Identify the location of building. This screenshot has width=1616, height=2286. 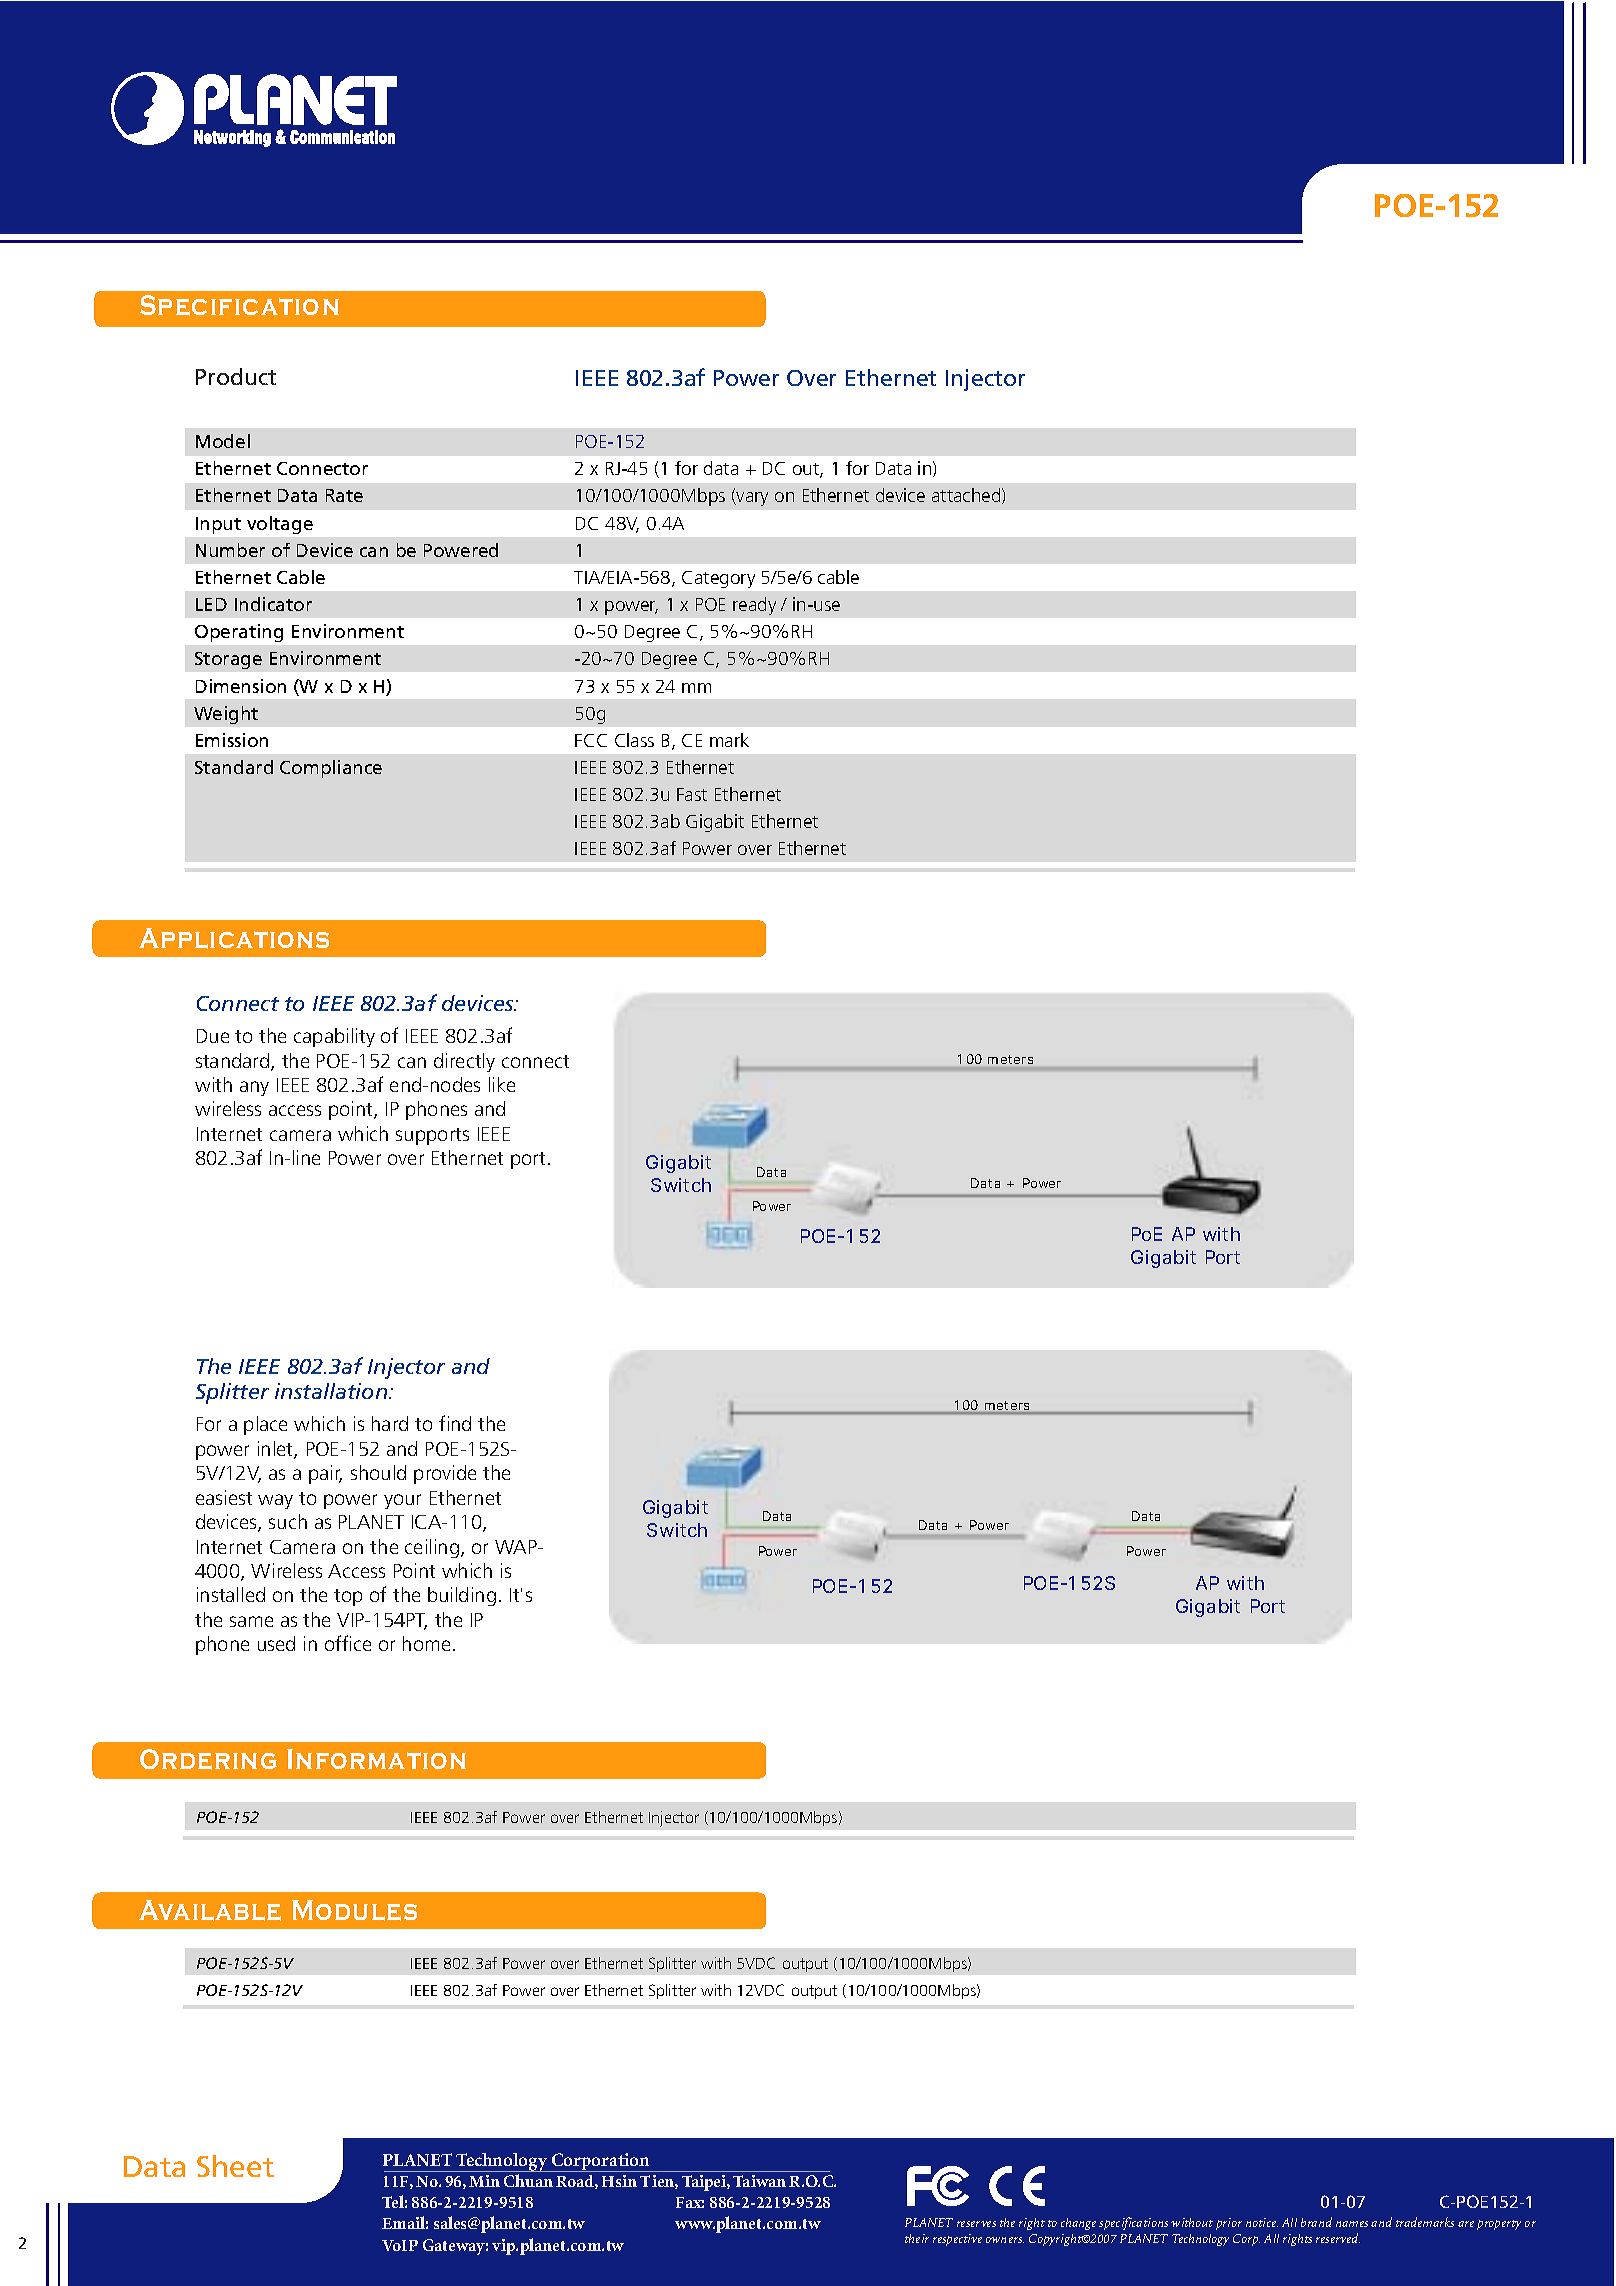
(462, 1596).
